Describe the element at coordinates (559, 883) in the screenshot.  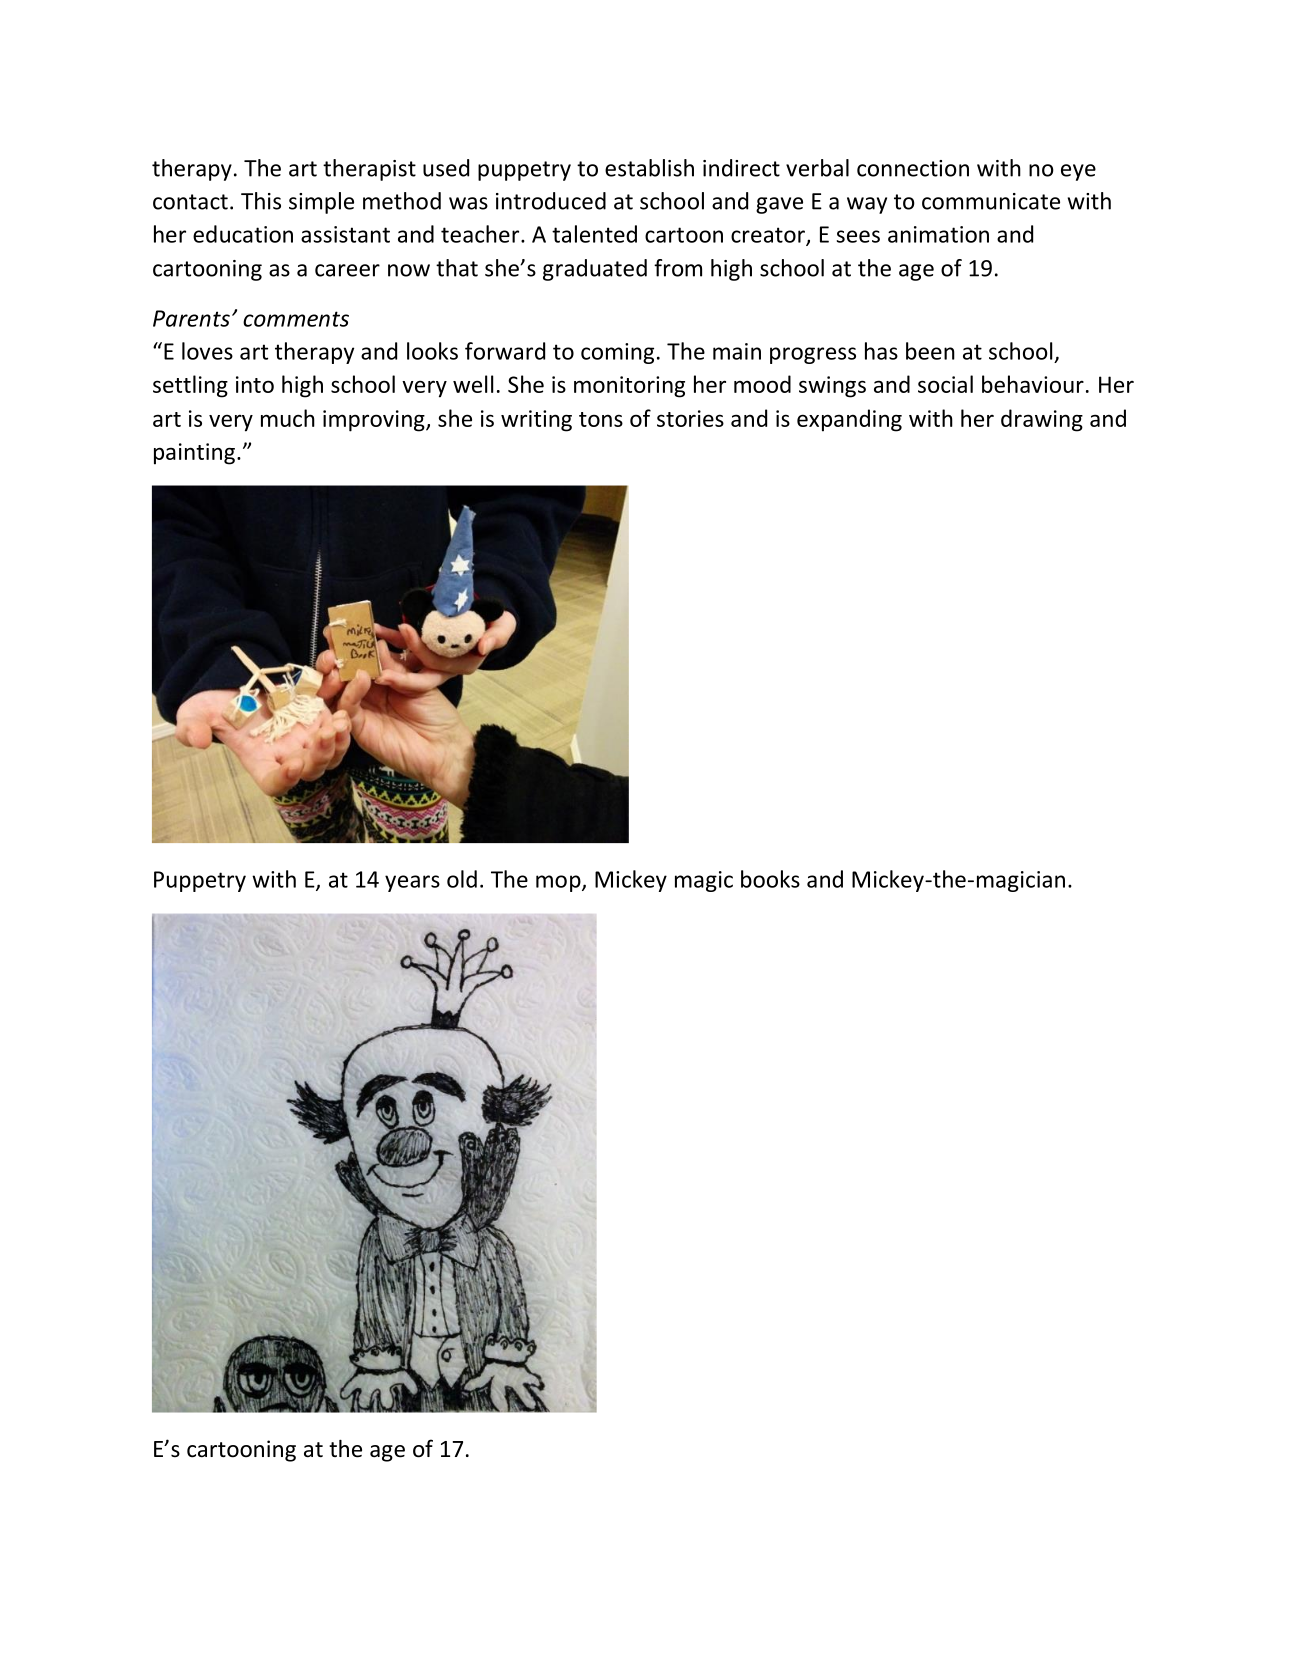
I see `mop` at that location.
